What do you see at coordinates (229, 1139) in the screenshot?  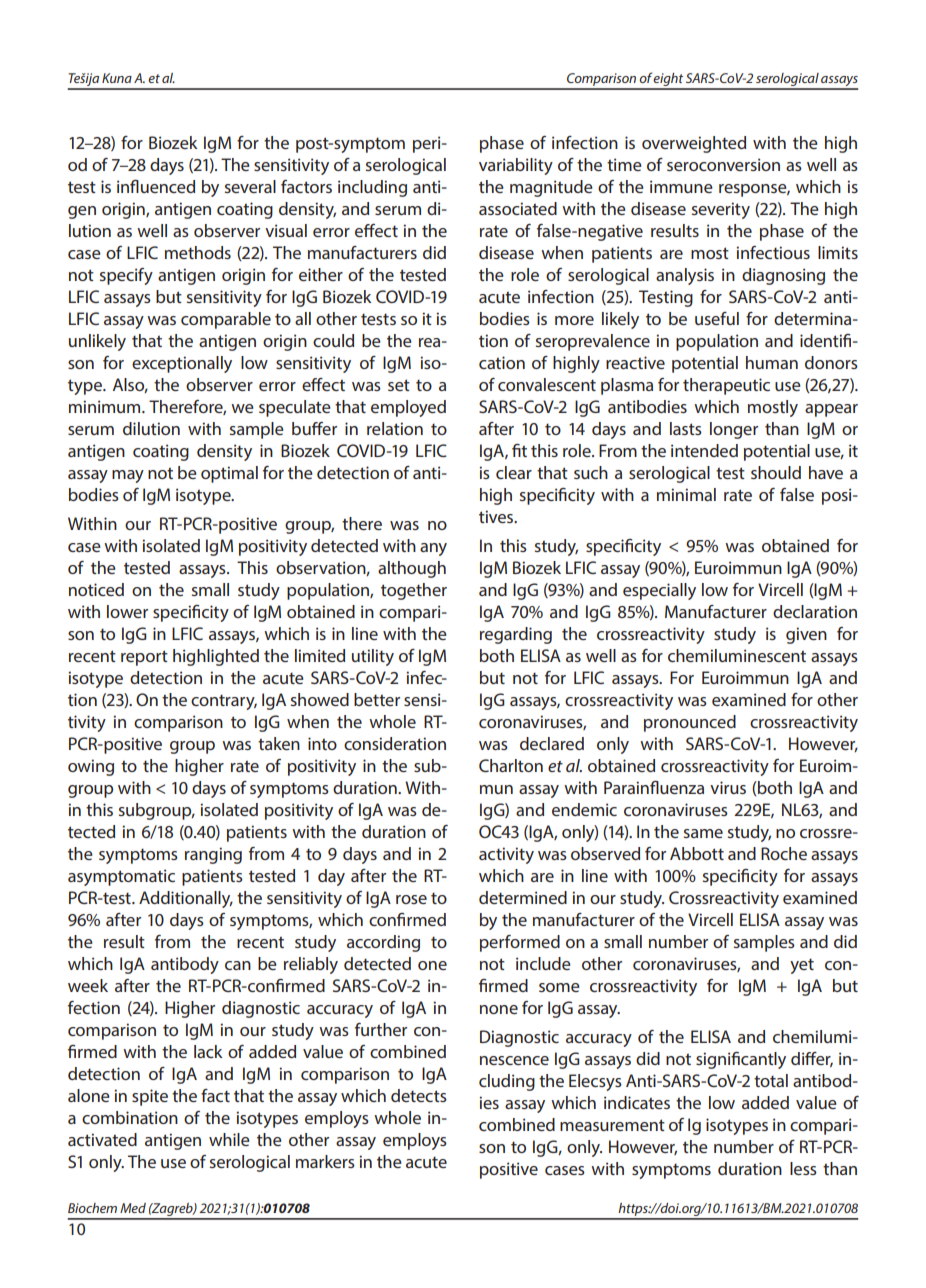 I see `while` at bounding box center [229, 1139].
